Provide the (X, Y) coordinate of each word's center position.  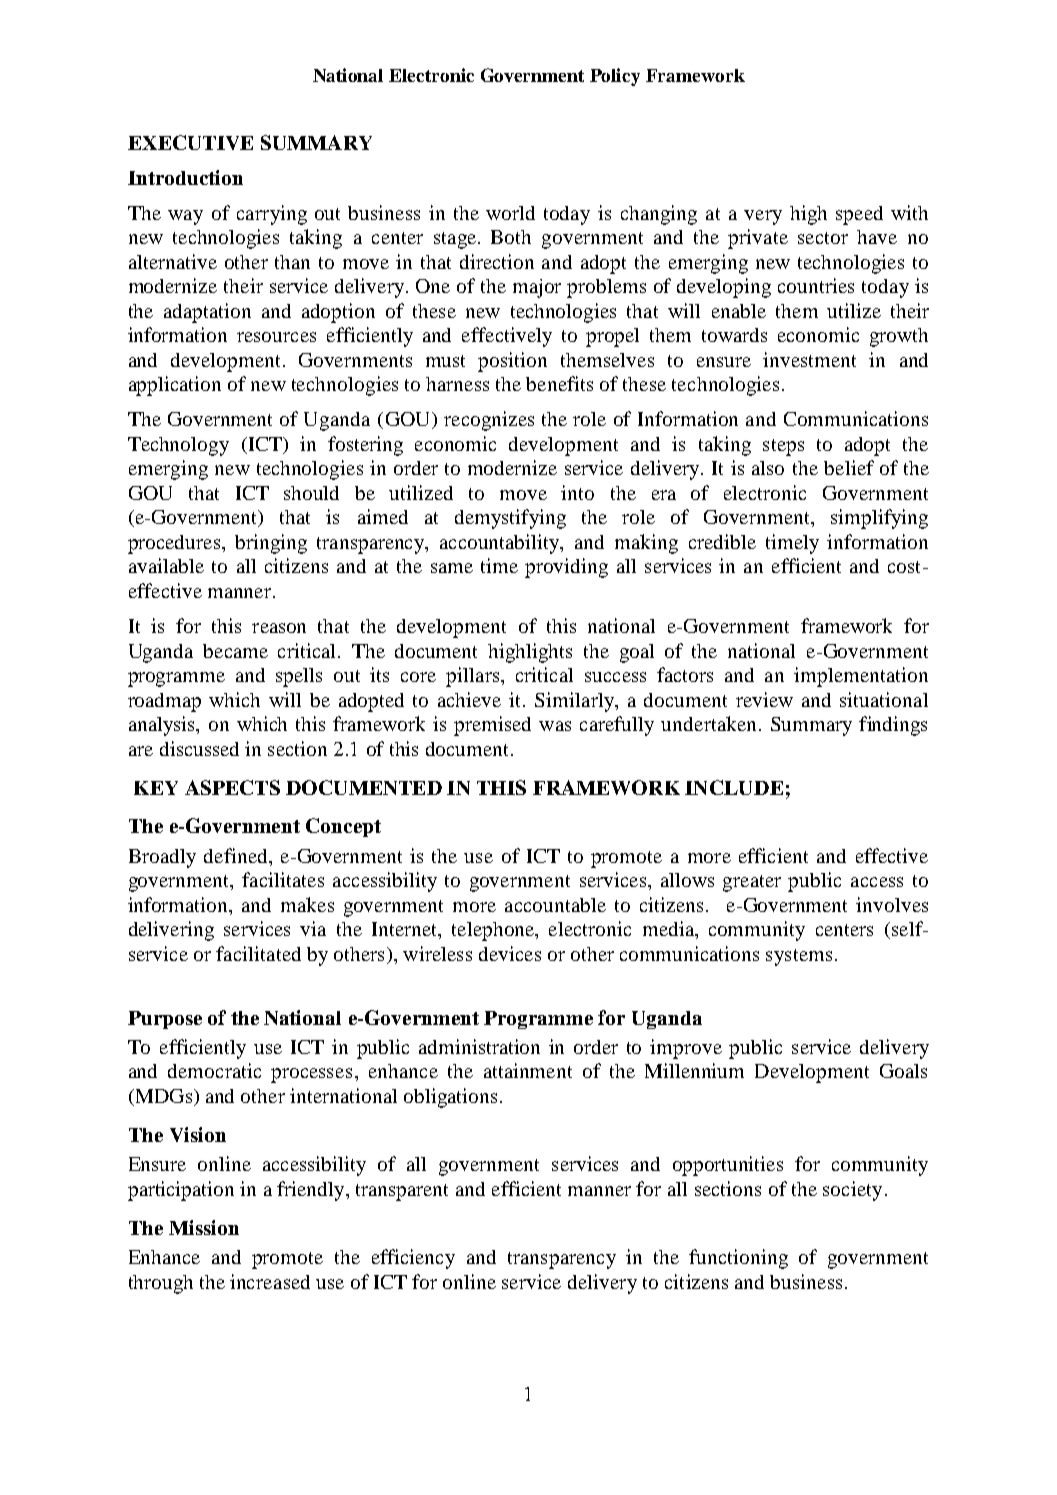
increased (270, 1281)
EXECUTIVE (190, 142)
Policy (615, 77)
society (852, 1191)
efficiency (413, 1259)
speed (859, 215)
